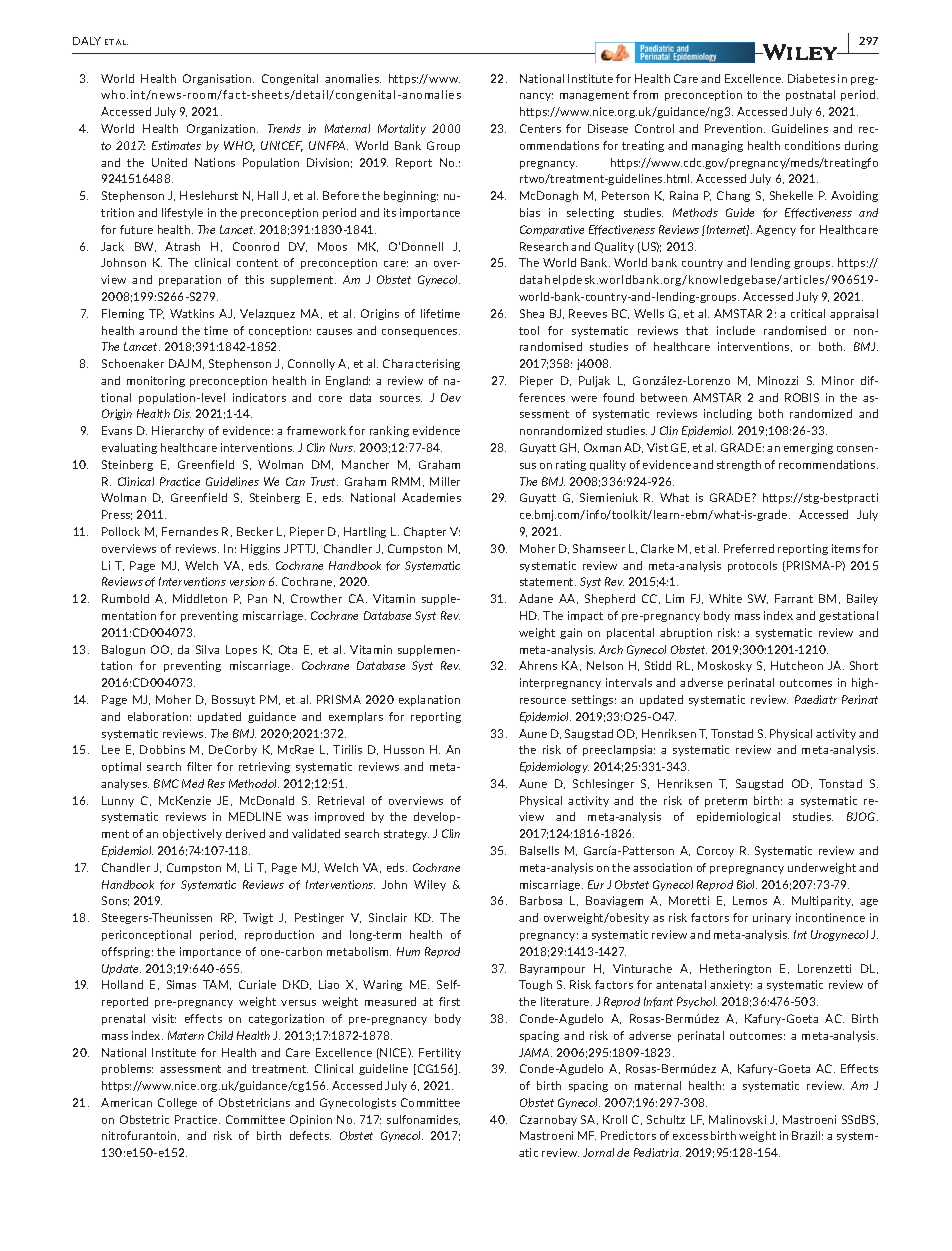 The image size is (952, 1251). I want to click on Fertility, so click(440, 1053).
